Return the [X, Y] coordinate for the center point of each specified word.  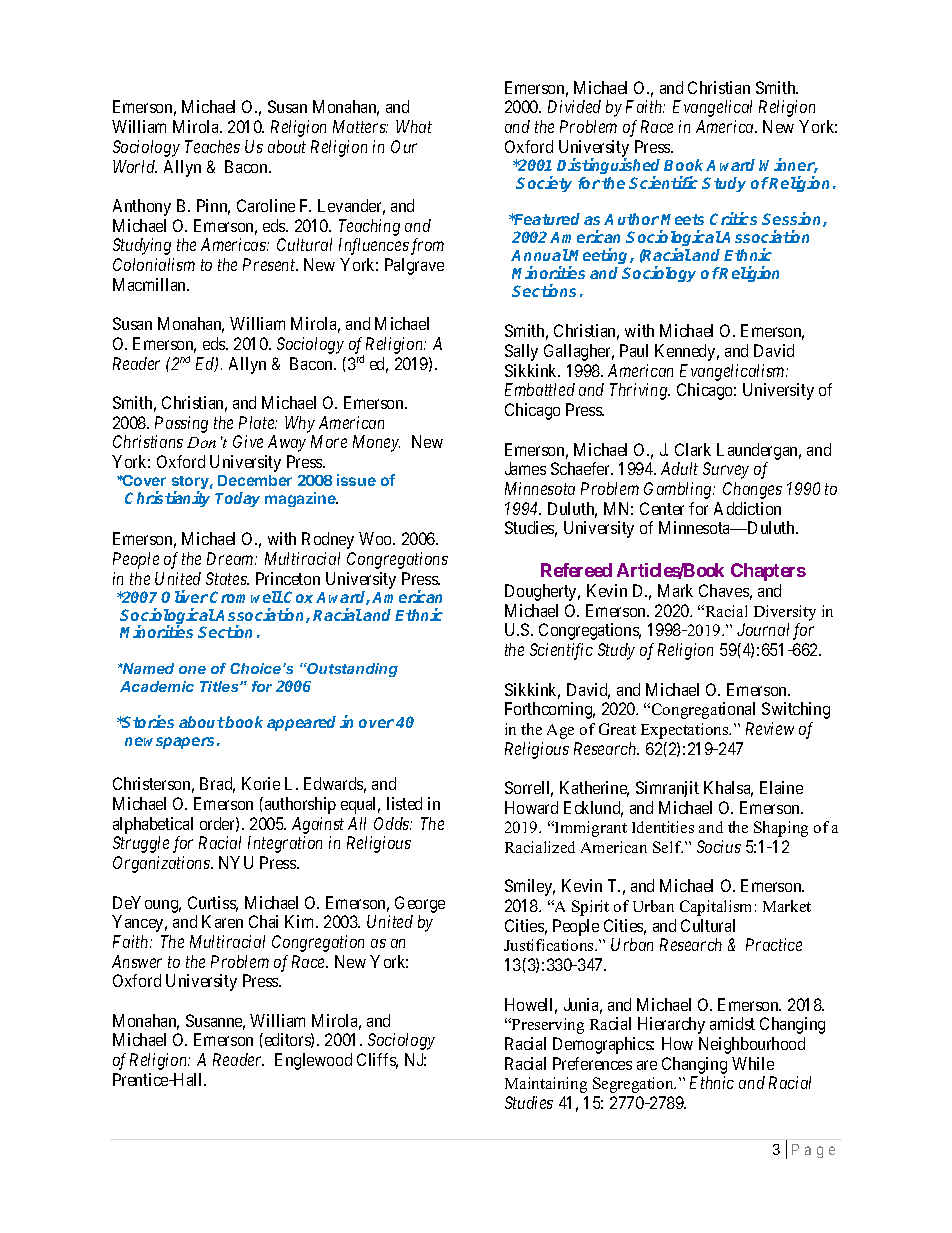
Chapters [768, 572]
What [414, 126]
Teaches [212, 146]
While [753, 1063]
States [227, 578]
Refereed [576, 570]
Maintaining [546, 1085]
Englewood [313, 1061]
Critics [733, 218]
